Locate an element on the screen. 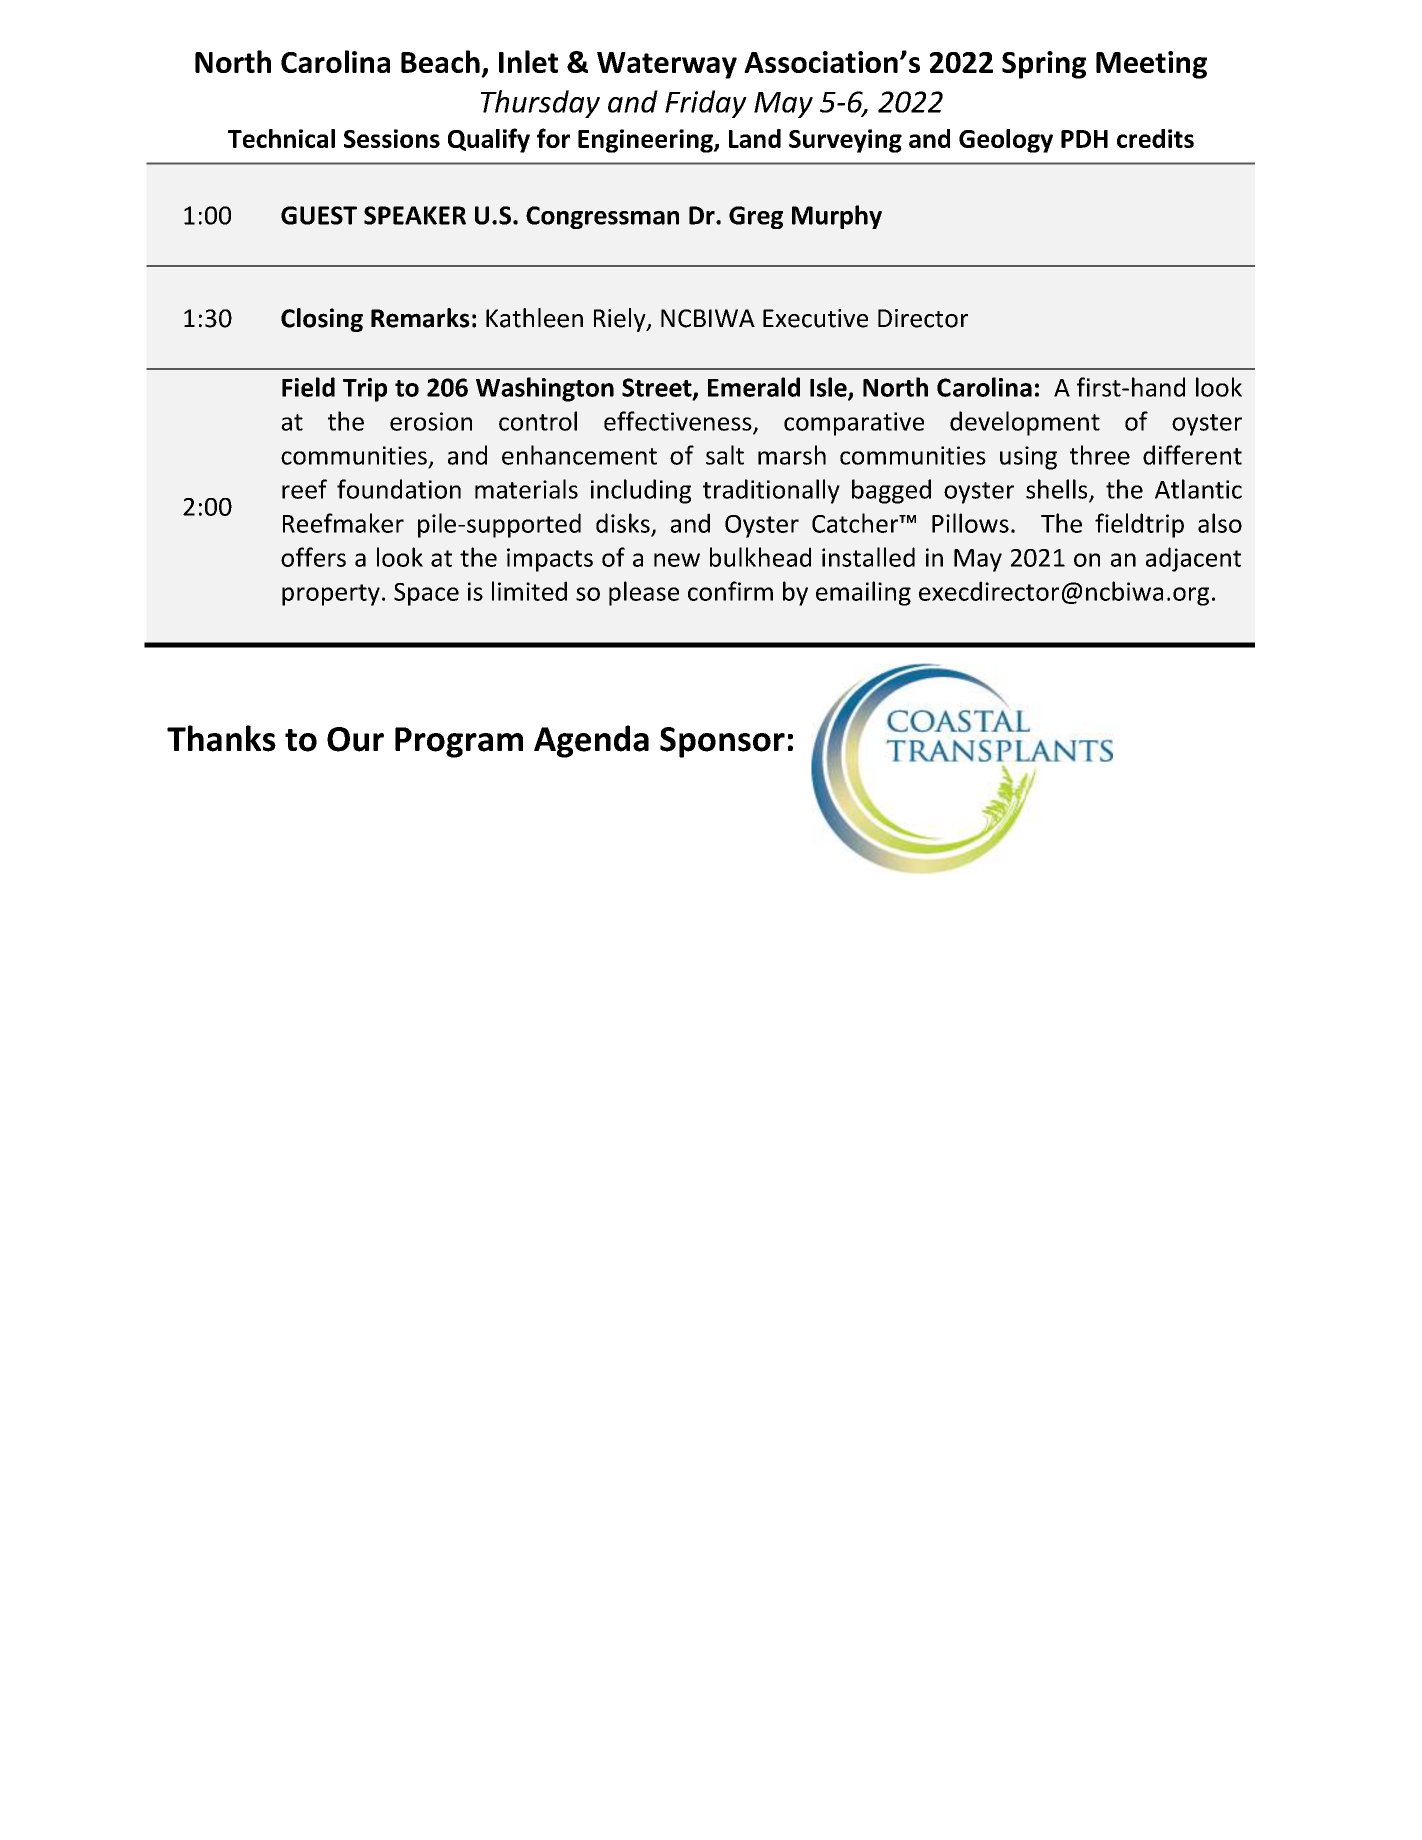 The width and height of the screenshot is (1422, 1840). Our is located at coordinates (355, 739).
